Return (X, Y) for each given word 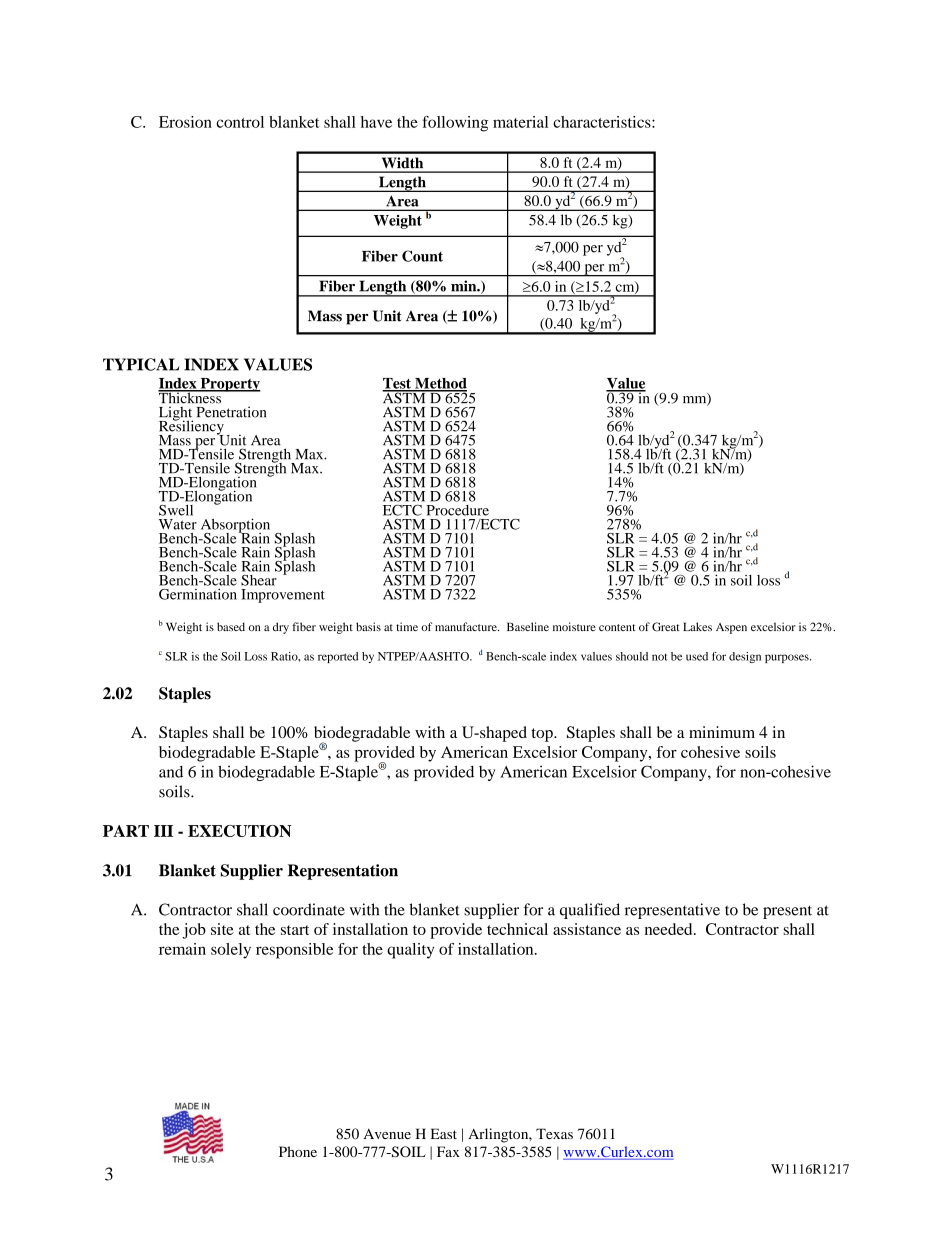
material (520, 122)
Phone (298, 1151)
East (444, 1133)
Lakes (697, 626)
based (231, 626)
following (455, 124)
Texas (554, 1133)
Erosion (185, 122)
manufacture (467, 626)
